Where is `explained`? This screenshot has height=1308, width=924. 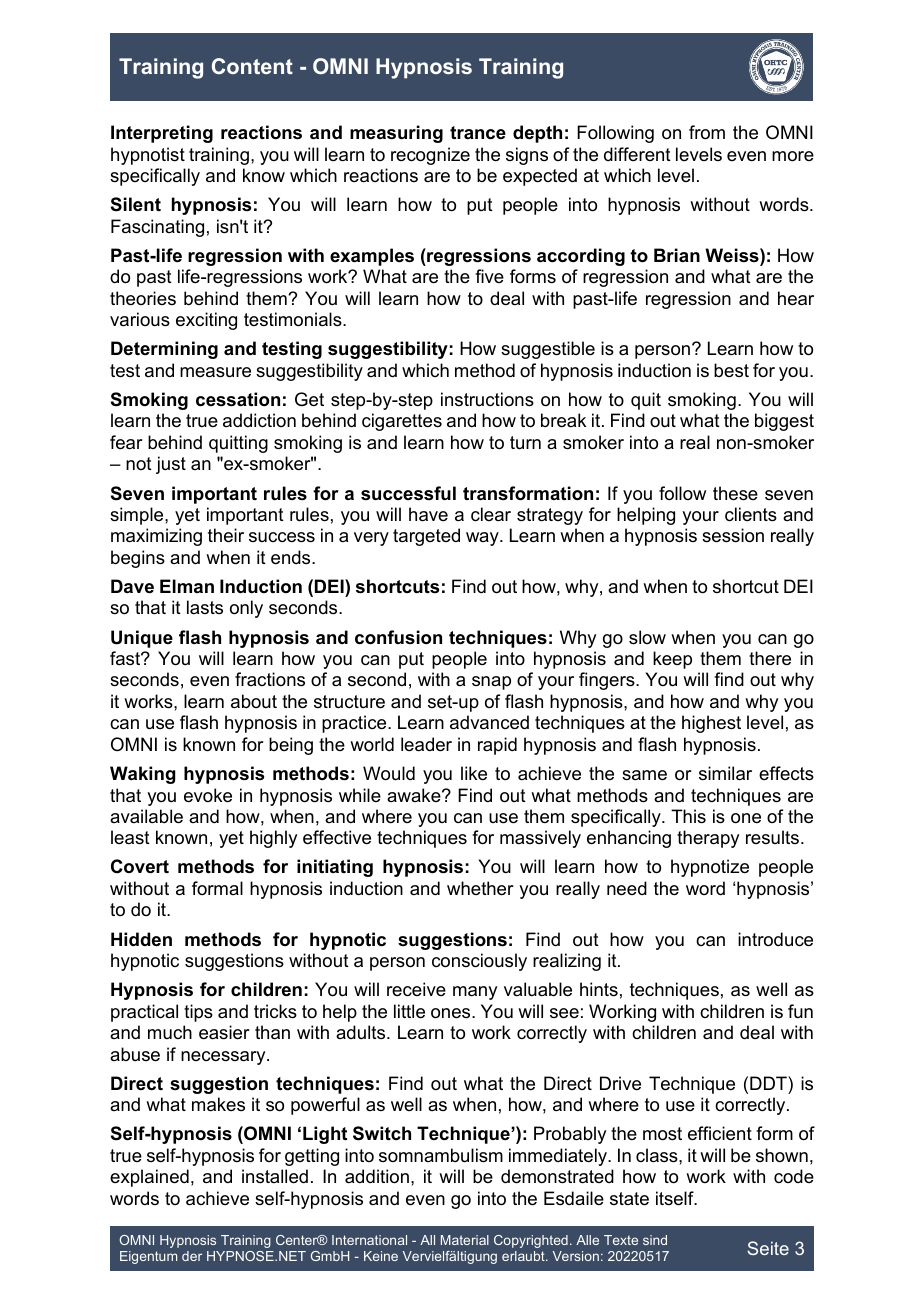 explained is located at coordinates (149, 1178).
